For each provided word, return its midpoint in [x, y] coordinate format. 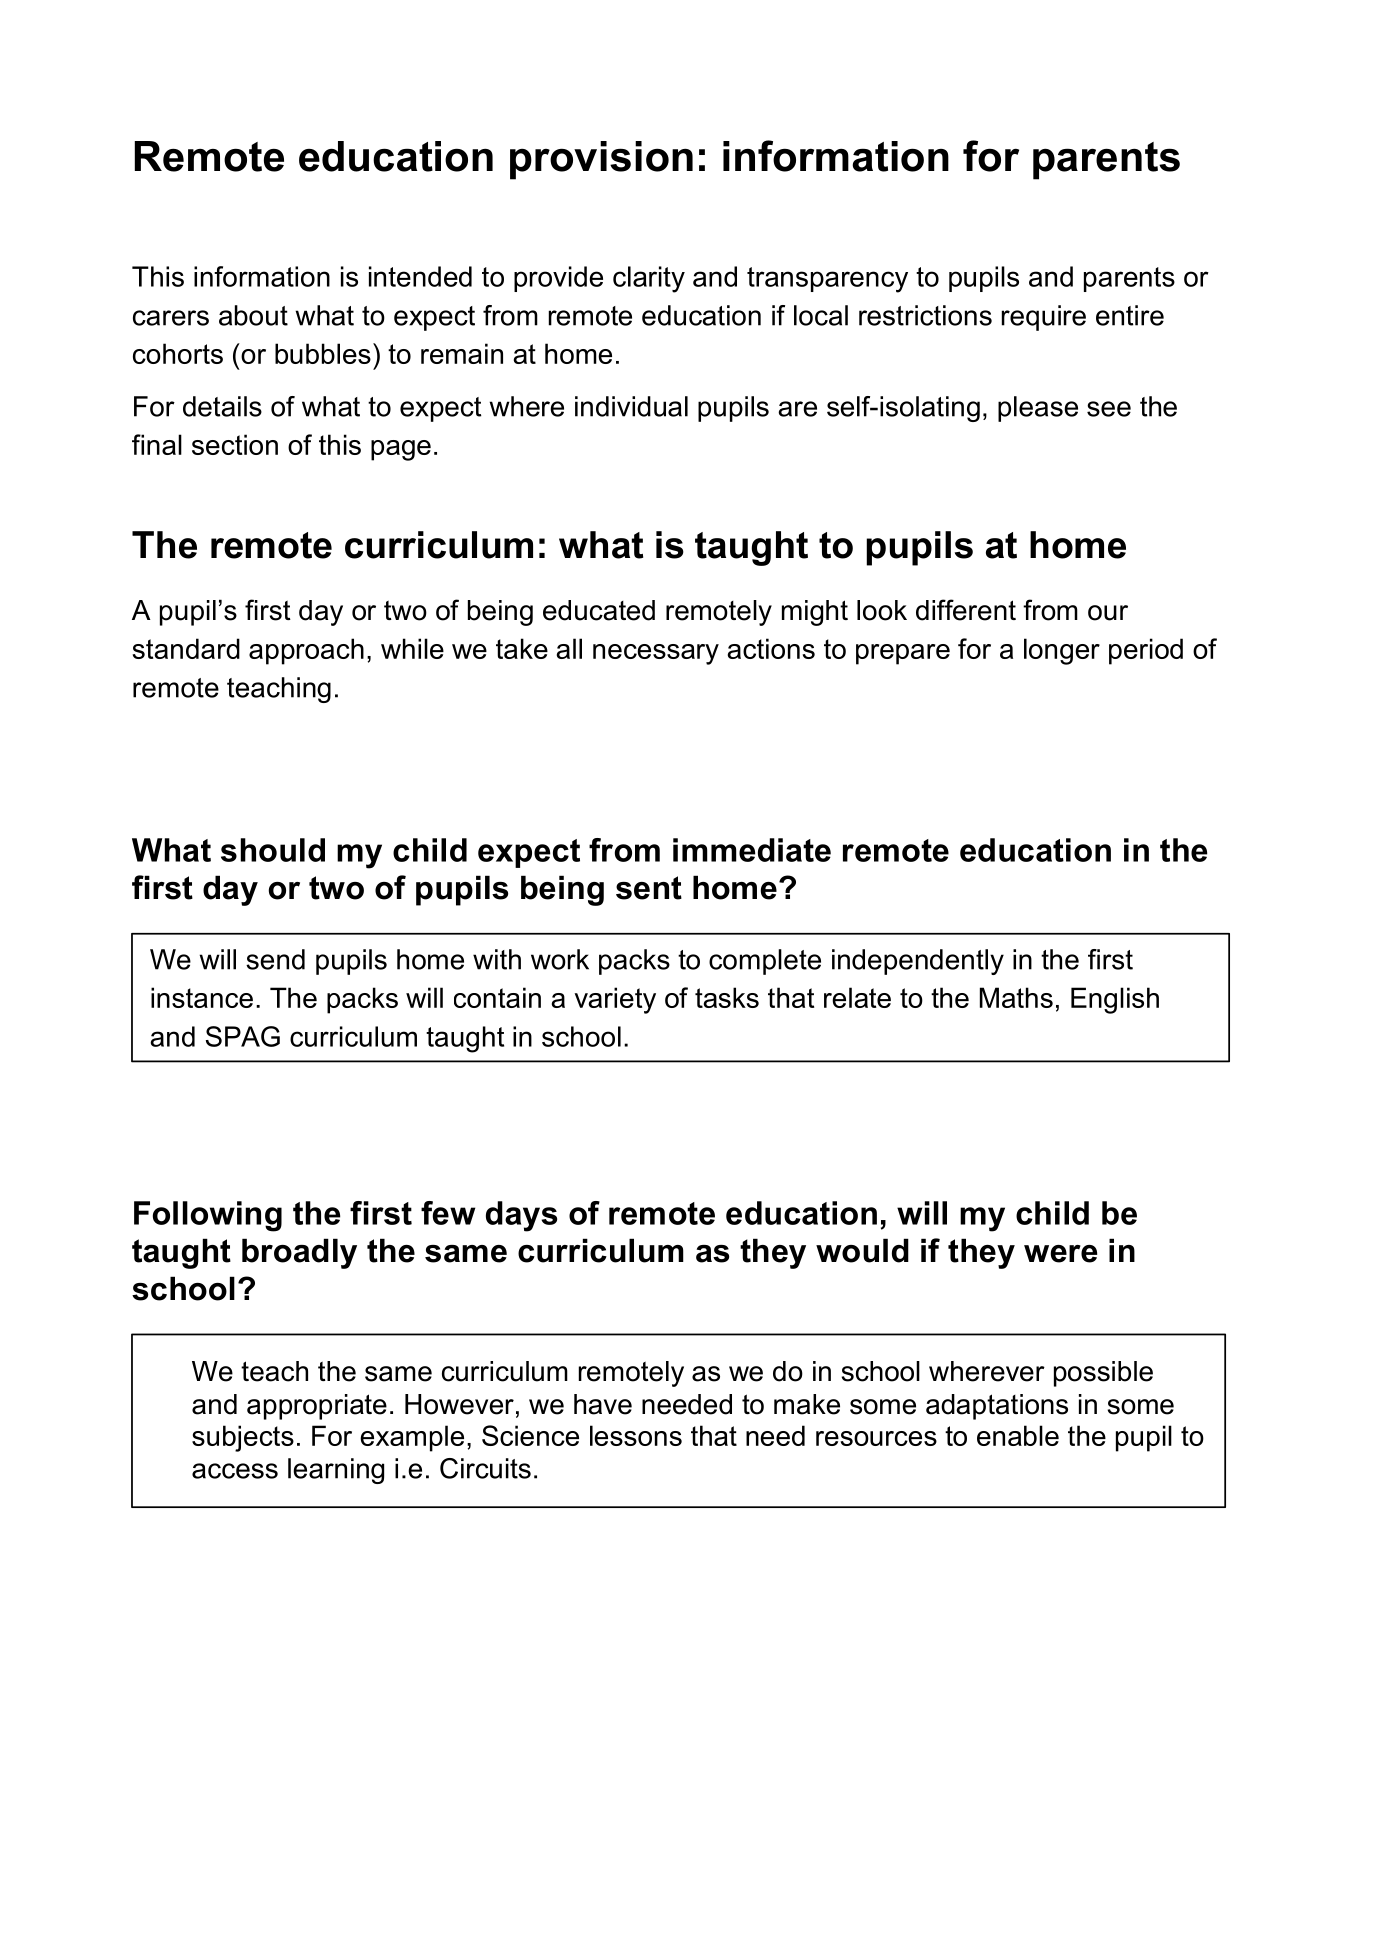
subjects [243, 1438]
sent [649, 888]
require [1044, 318]
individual [631, 406]
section [235, 444]
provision [601, 160]
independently [918, 962]
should [273, 850]
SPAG [243, 1036]
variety [615, 1000]
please [1038, 409]
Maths [1016, 997]
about [253, 315]
